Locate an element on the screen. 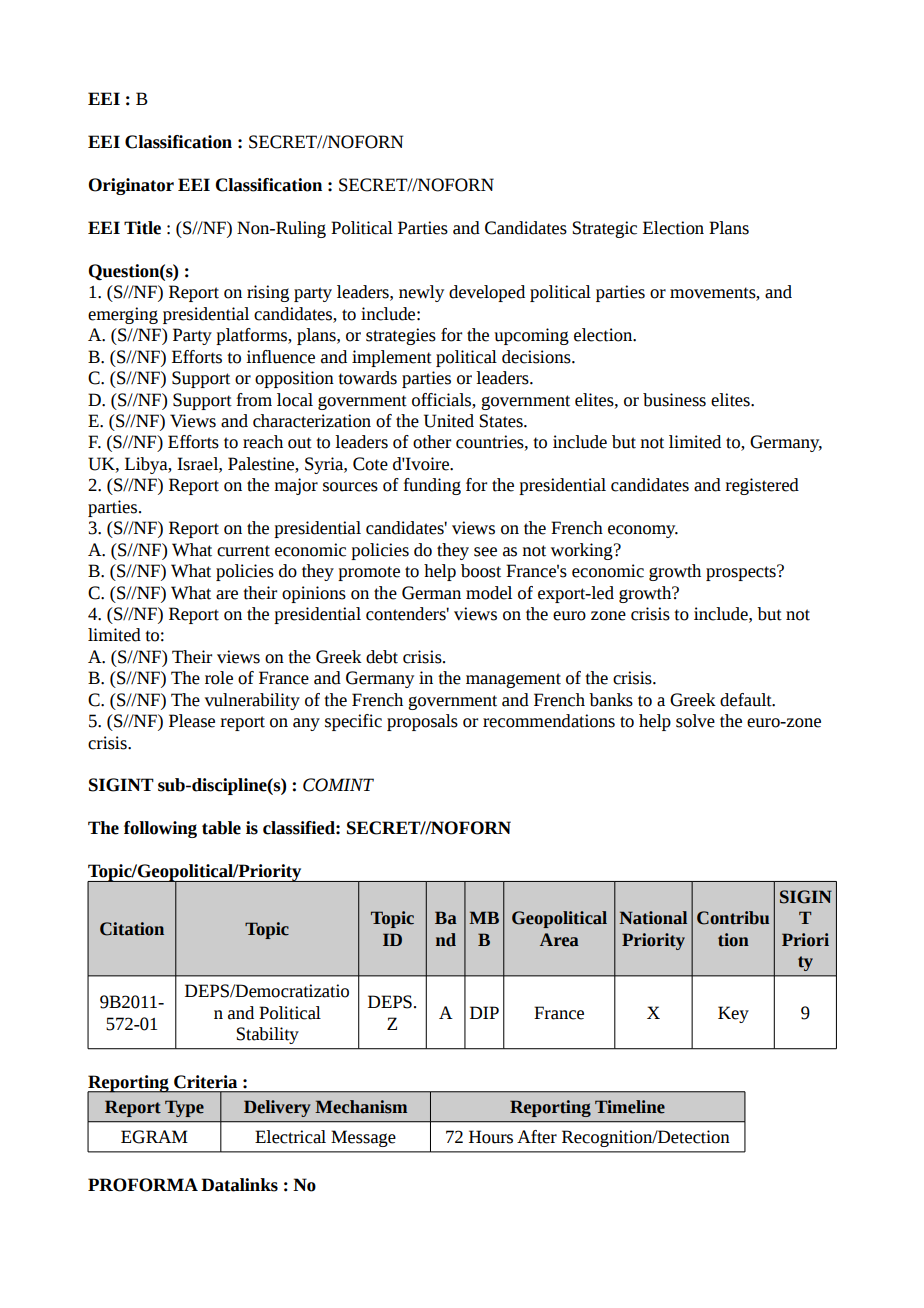 This screenshot has height=1308, width=924. newly is located at coordinates (421, 293).
